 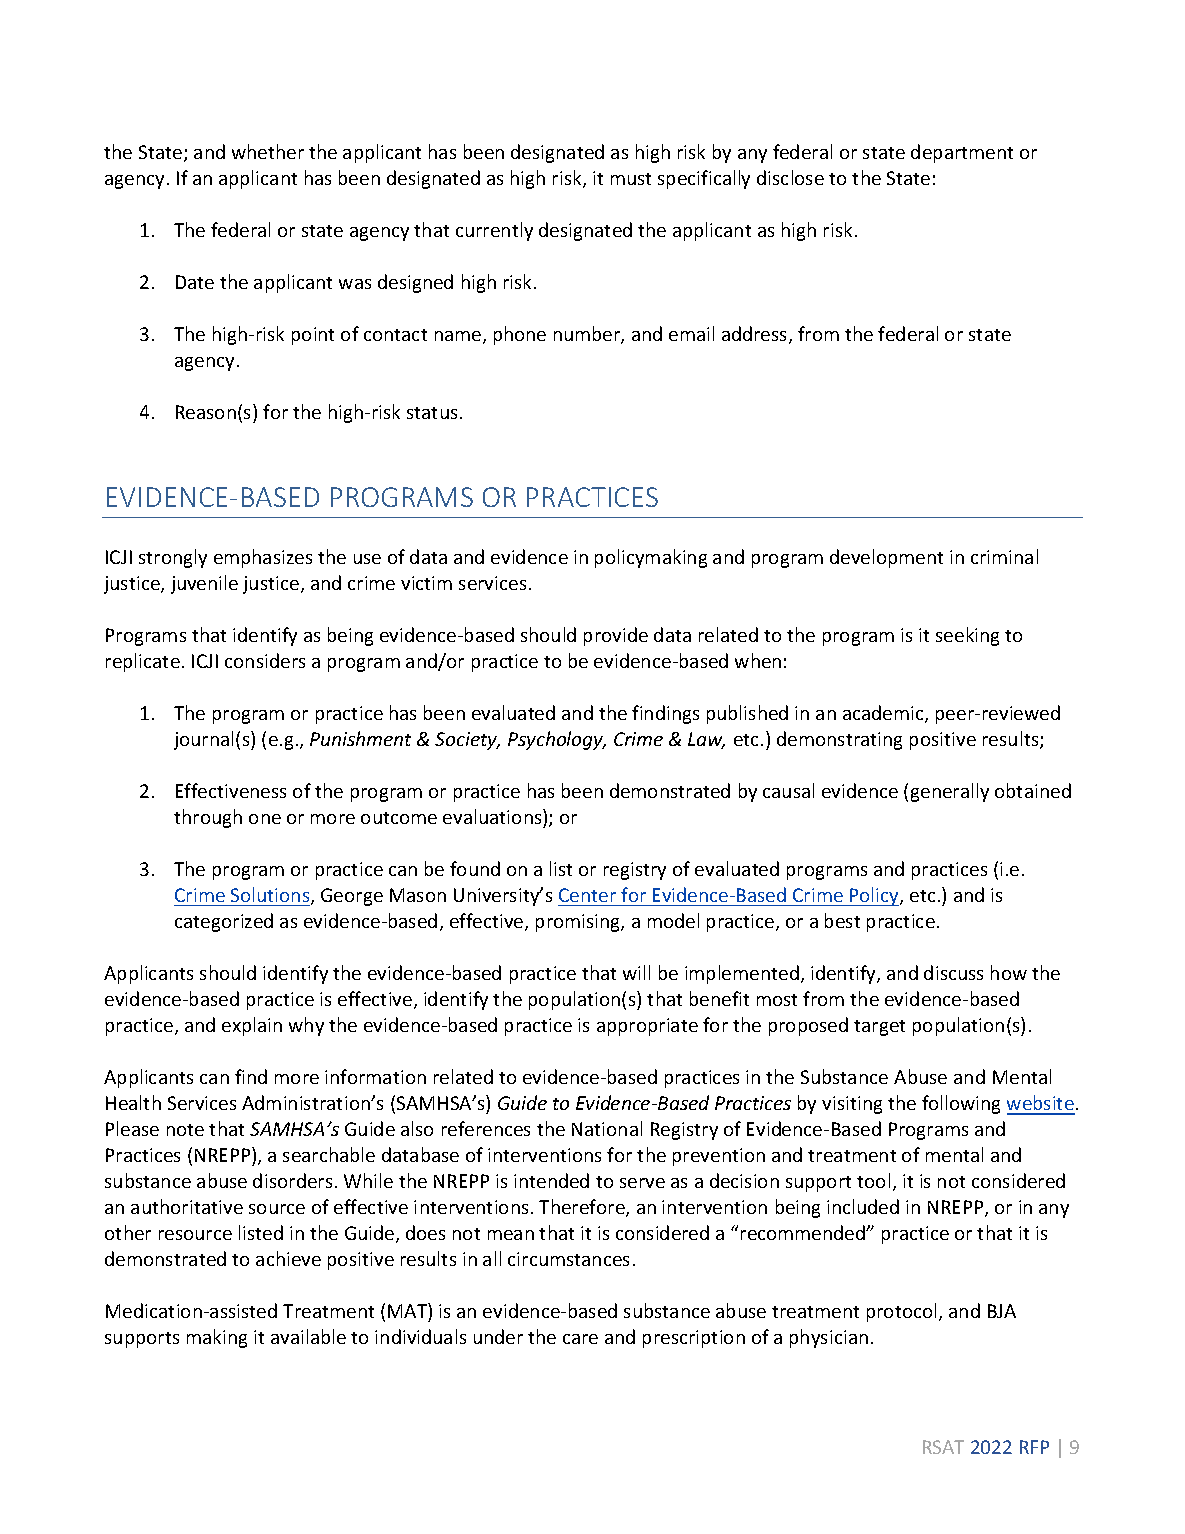 I want to click on explain, so click(x=252, y=1026).
